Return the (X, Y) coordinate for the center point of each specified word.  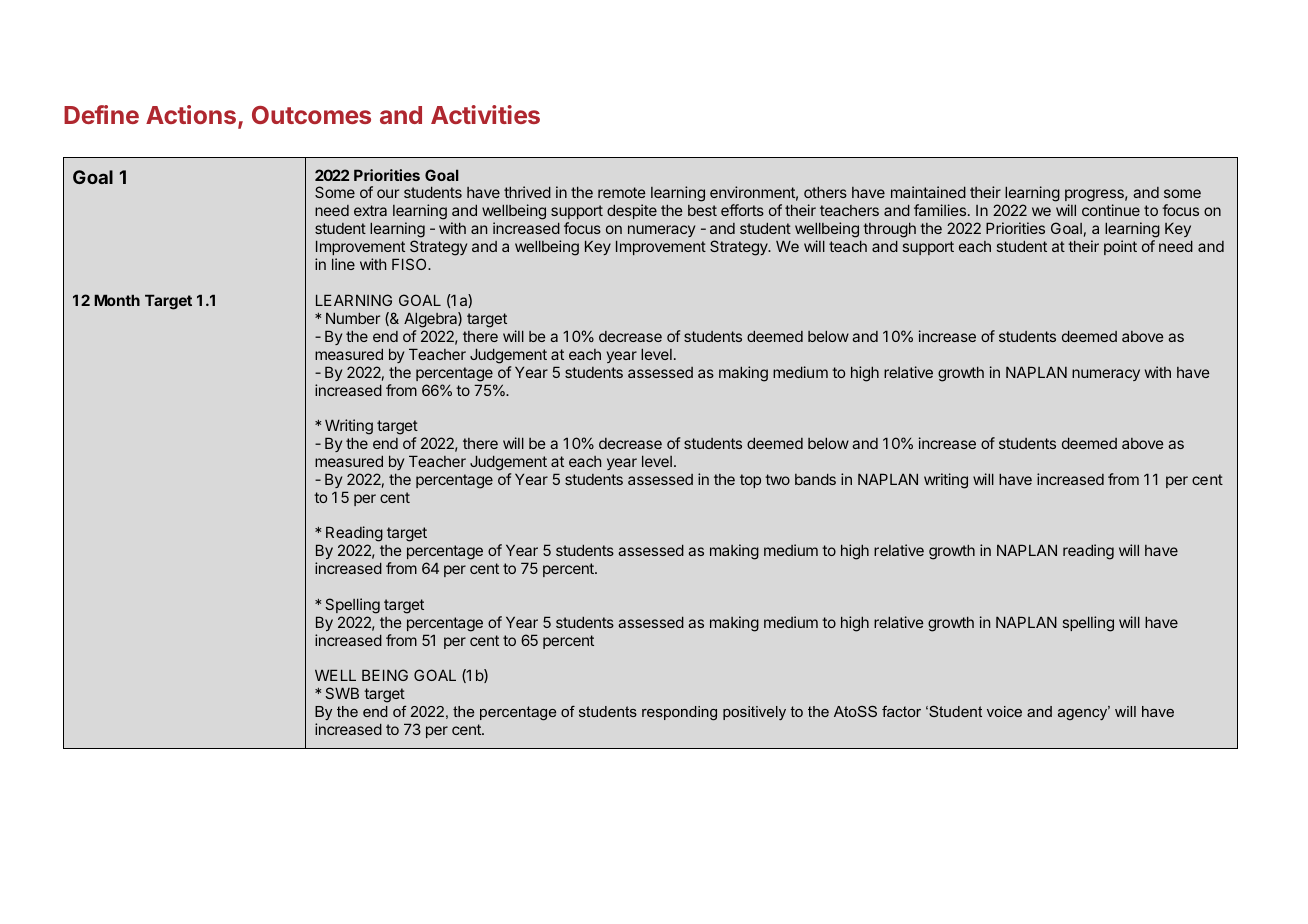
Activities (485, 114)
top (750, 481)
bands (815, 479)
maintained (928, 192)
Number (353, 318)
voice (1004, 711)
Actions (192, 116)
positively (754, 713)
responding (679, 713)
